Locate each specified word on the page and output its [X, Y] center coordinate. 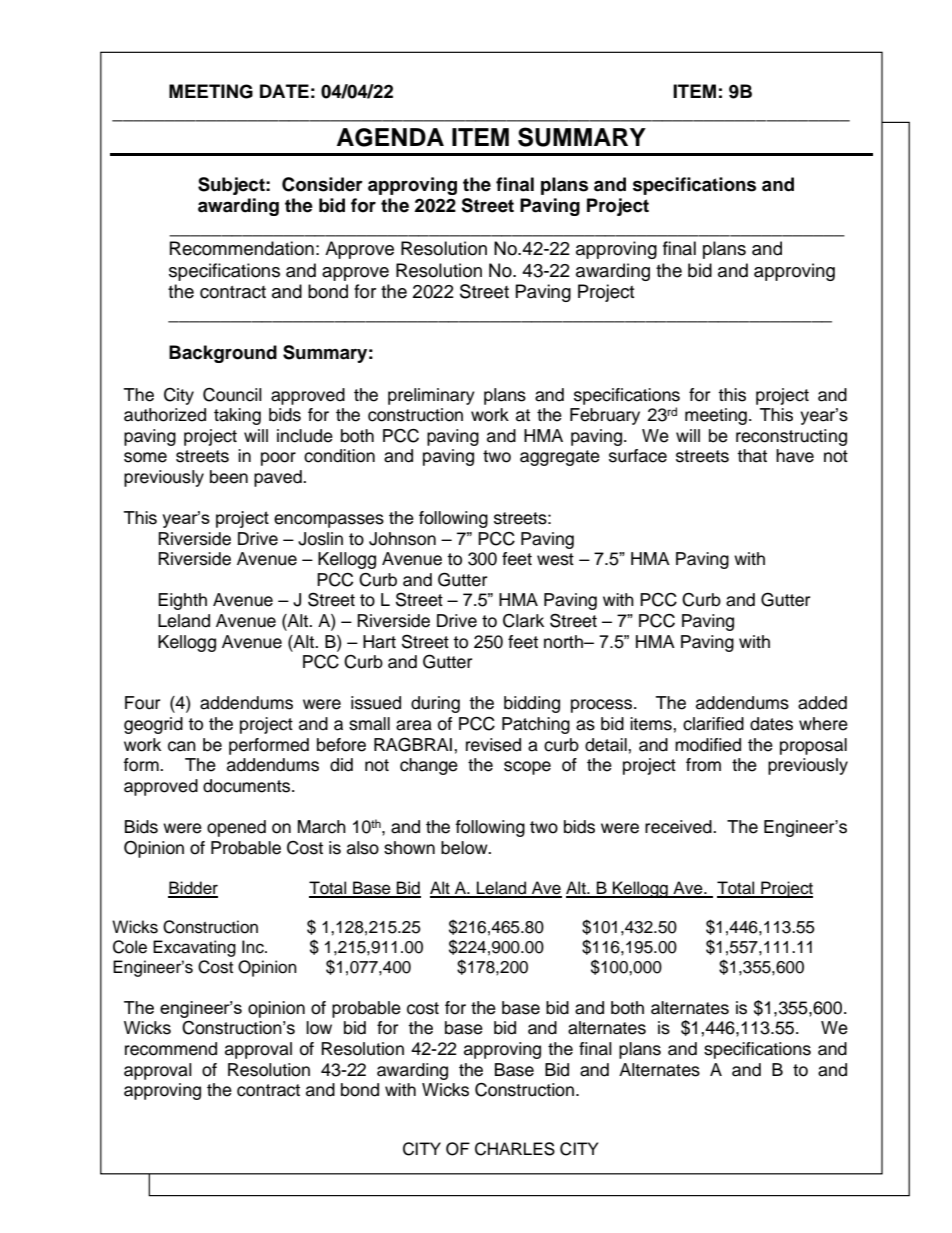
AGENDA [390, 137]
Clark [523, 621]
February [605, 416]
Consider [322, 184]
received [679, 827]
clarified [713, 724]
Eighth [182, 601]
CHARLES [515, 1149]
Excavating [194, 948]
